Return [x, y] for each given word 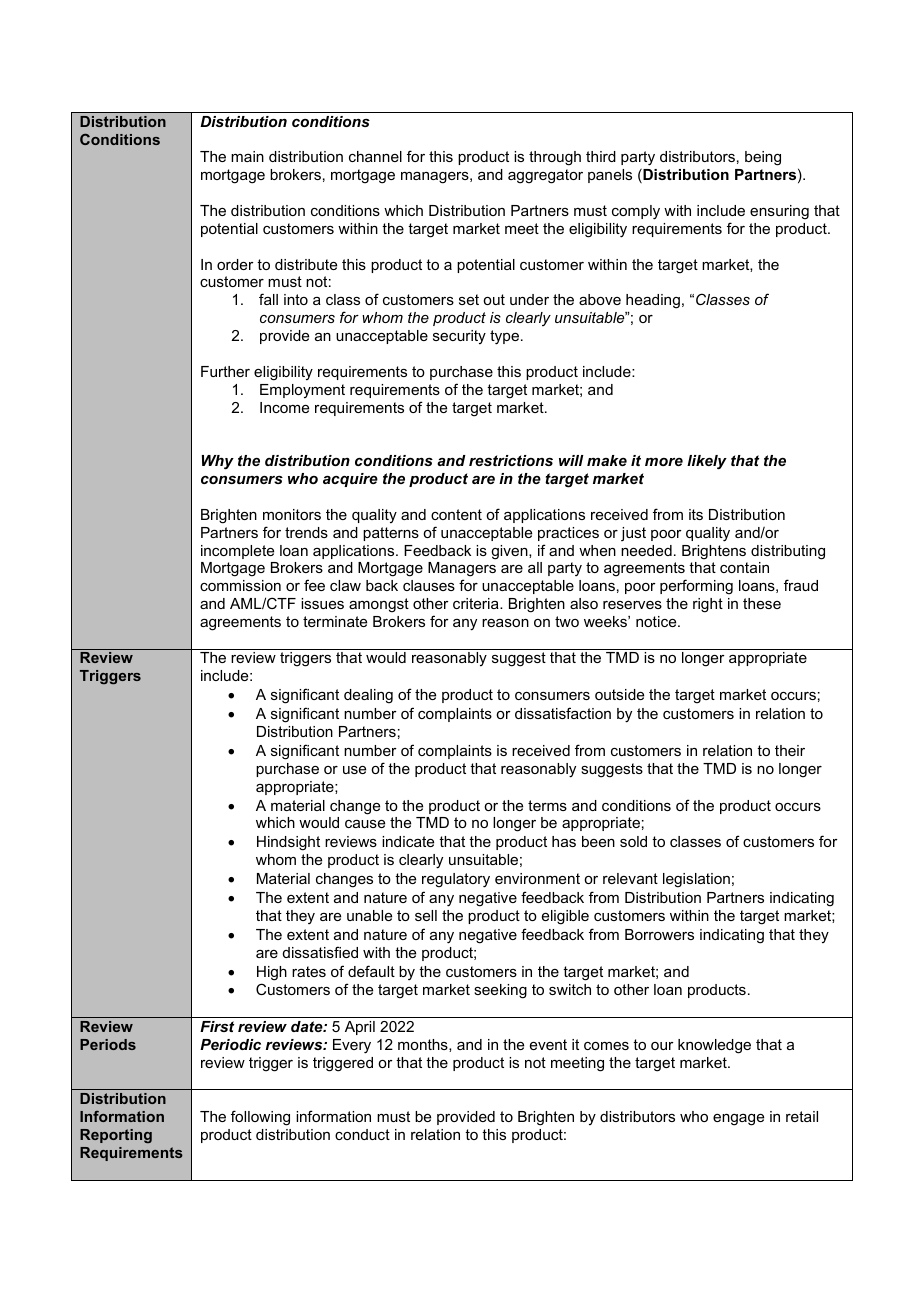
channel [375, 156]
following [260, 1118]
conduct [362, 1134]
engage [738, 1120]
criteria [477, 603]
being [763, 158]
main [247, 156]
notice [657, 621]
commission [240, 585]
